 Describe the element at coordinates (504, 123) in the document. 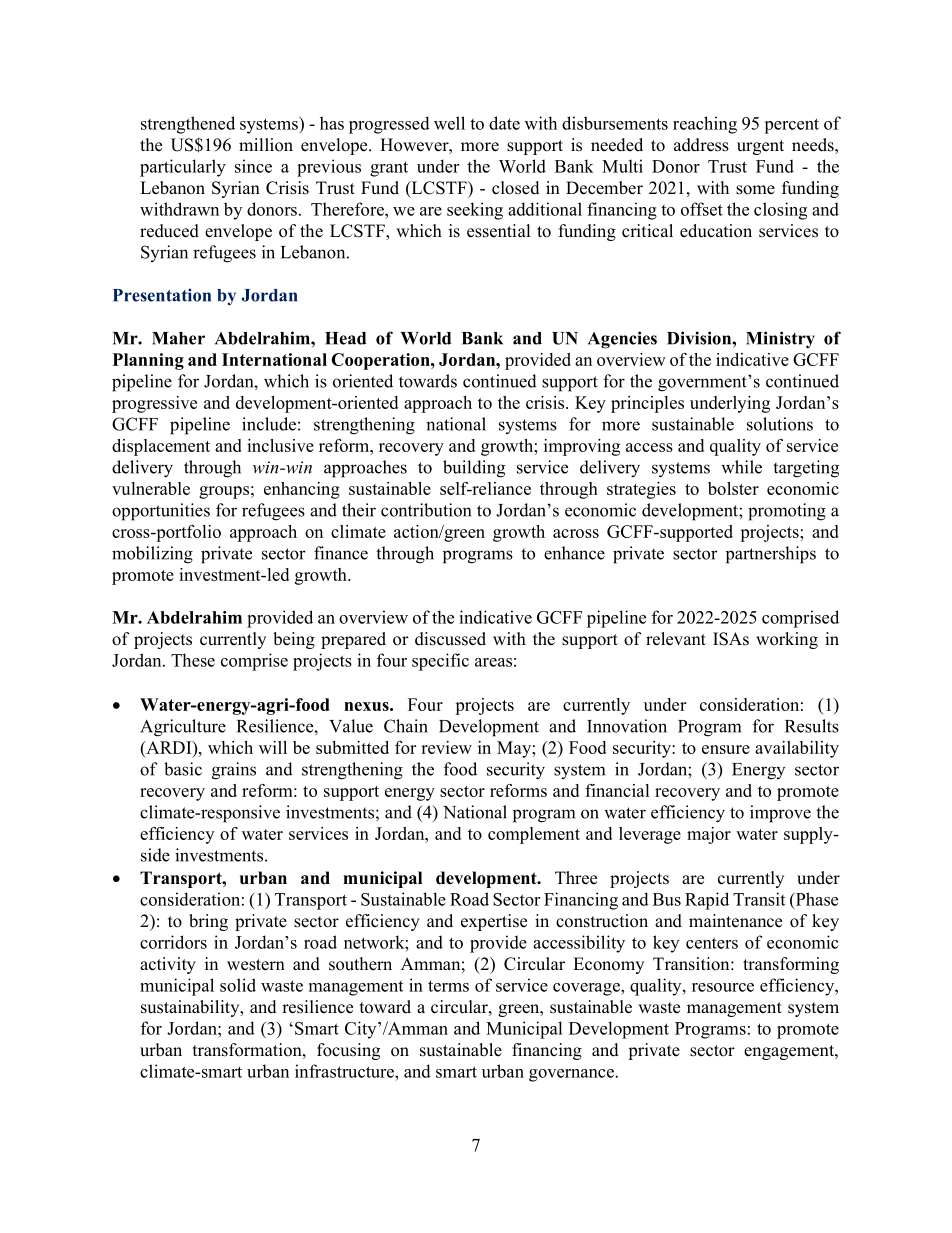

I see `date` at that location.
